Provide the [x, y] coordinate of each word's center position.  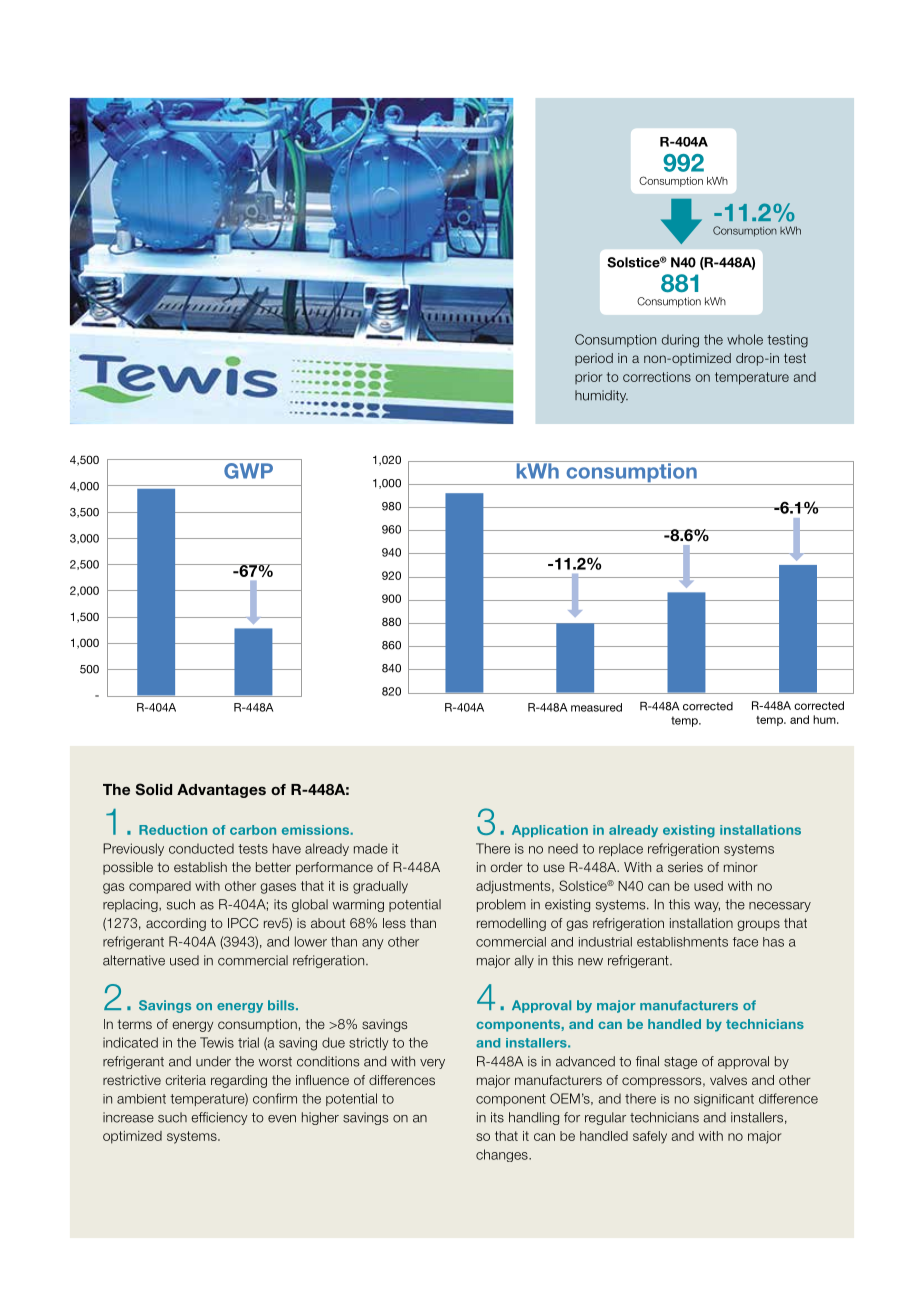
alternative [134, 960]
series [685, 867]
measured [596, 707]
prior [588, 378]
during [680, 341]
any [373, 944]
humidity [601, 396]
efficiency [219, 1118]
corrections [657, 377]
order [506, 867]
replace [621, 849]
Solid [153, 789]
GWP [248, 471]
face [745, 942]
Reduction [173, 830]
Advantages [221, 791]
